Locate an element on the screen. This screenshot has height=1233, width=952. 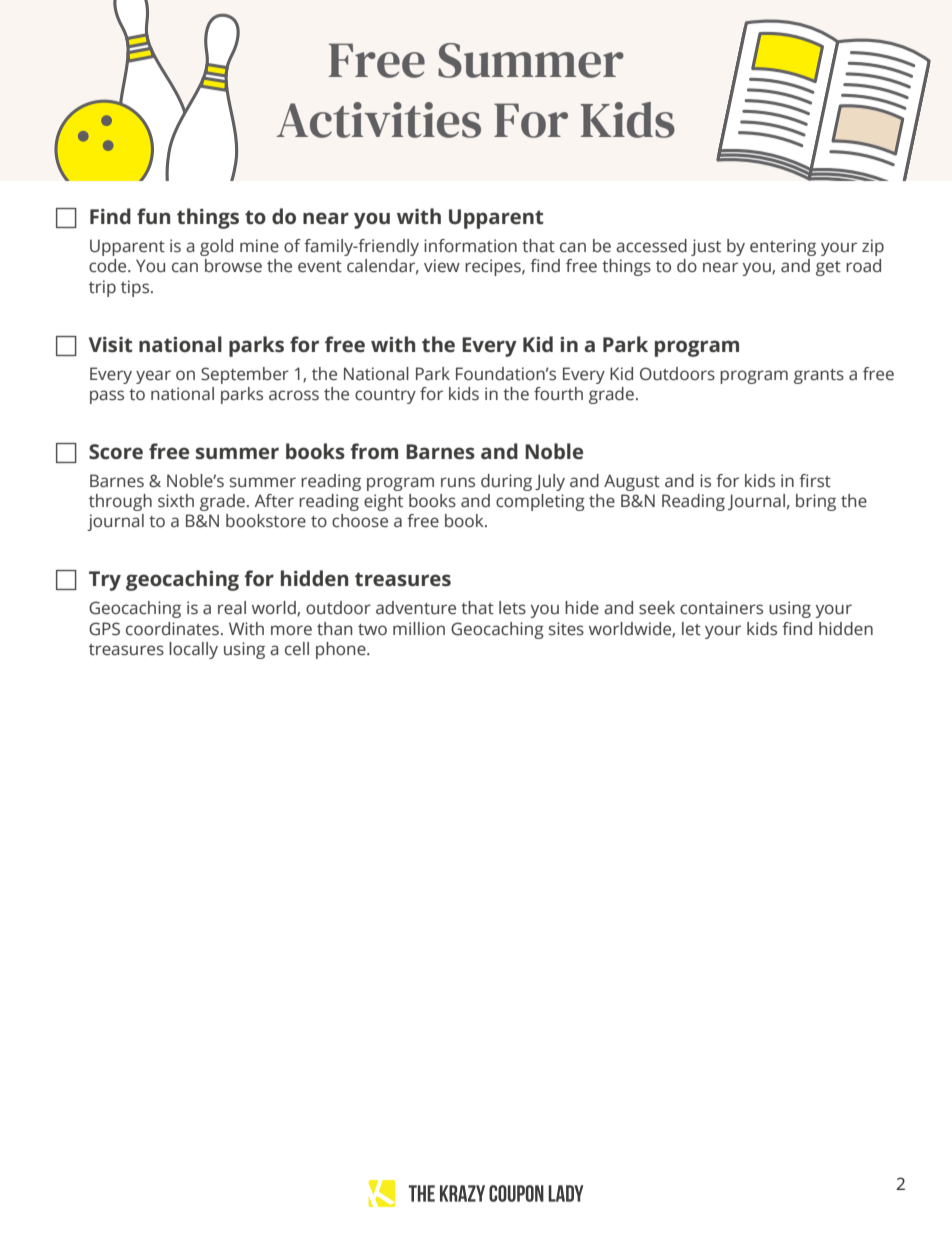
coordinates is located at coordinates (172, 629).
